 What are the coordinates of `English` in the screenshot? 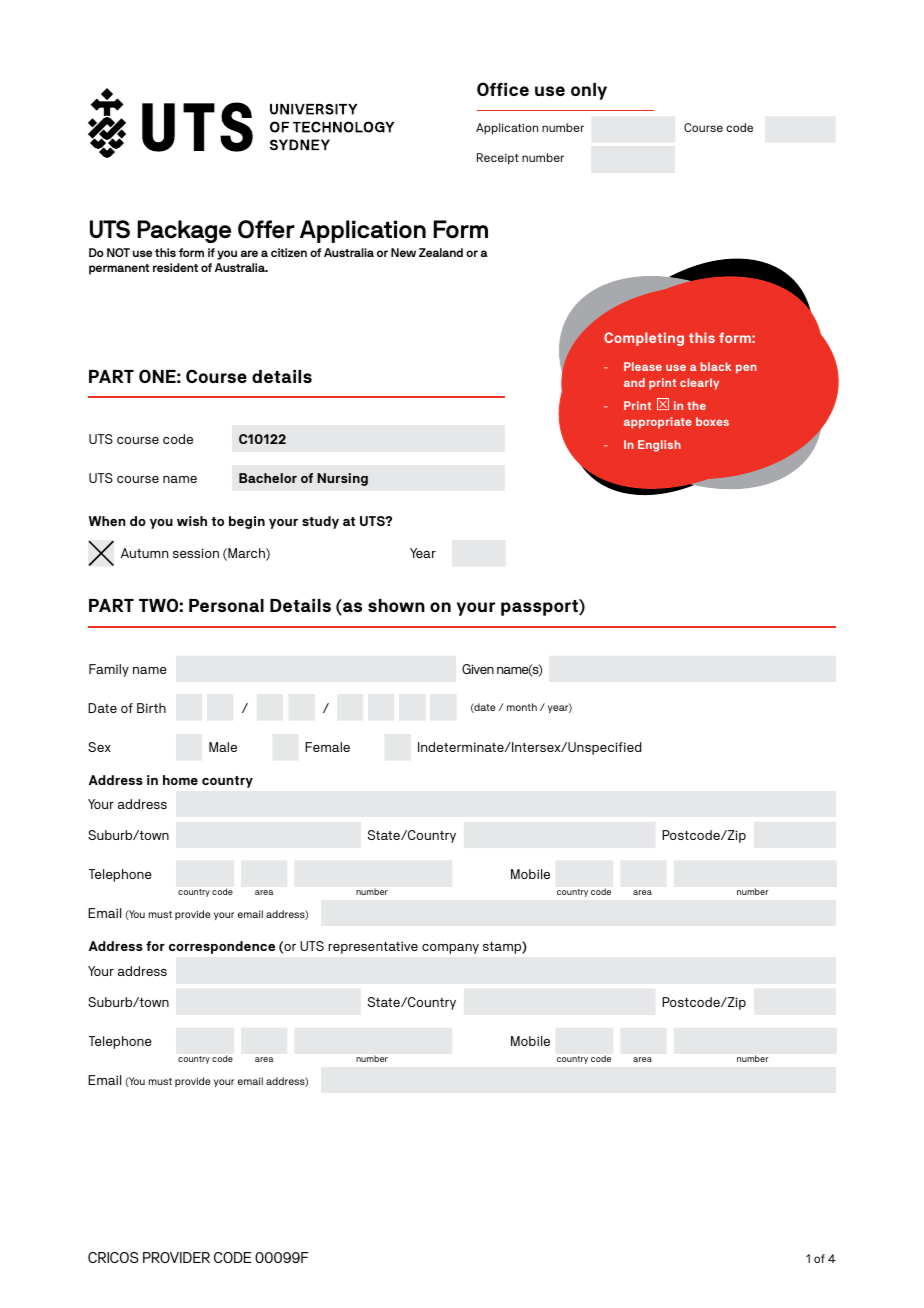 It's located at (659, 446).
